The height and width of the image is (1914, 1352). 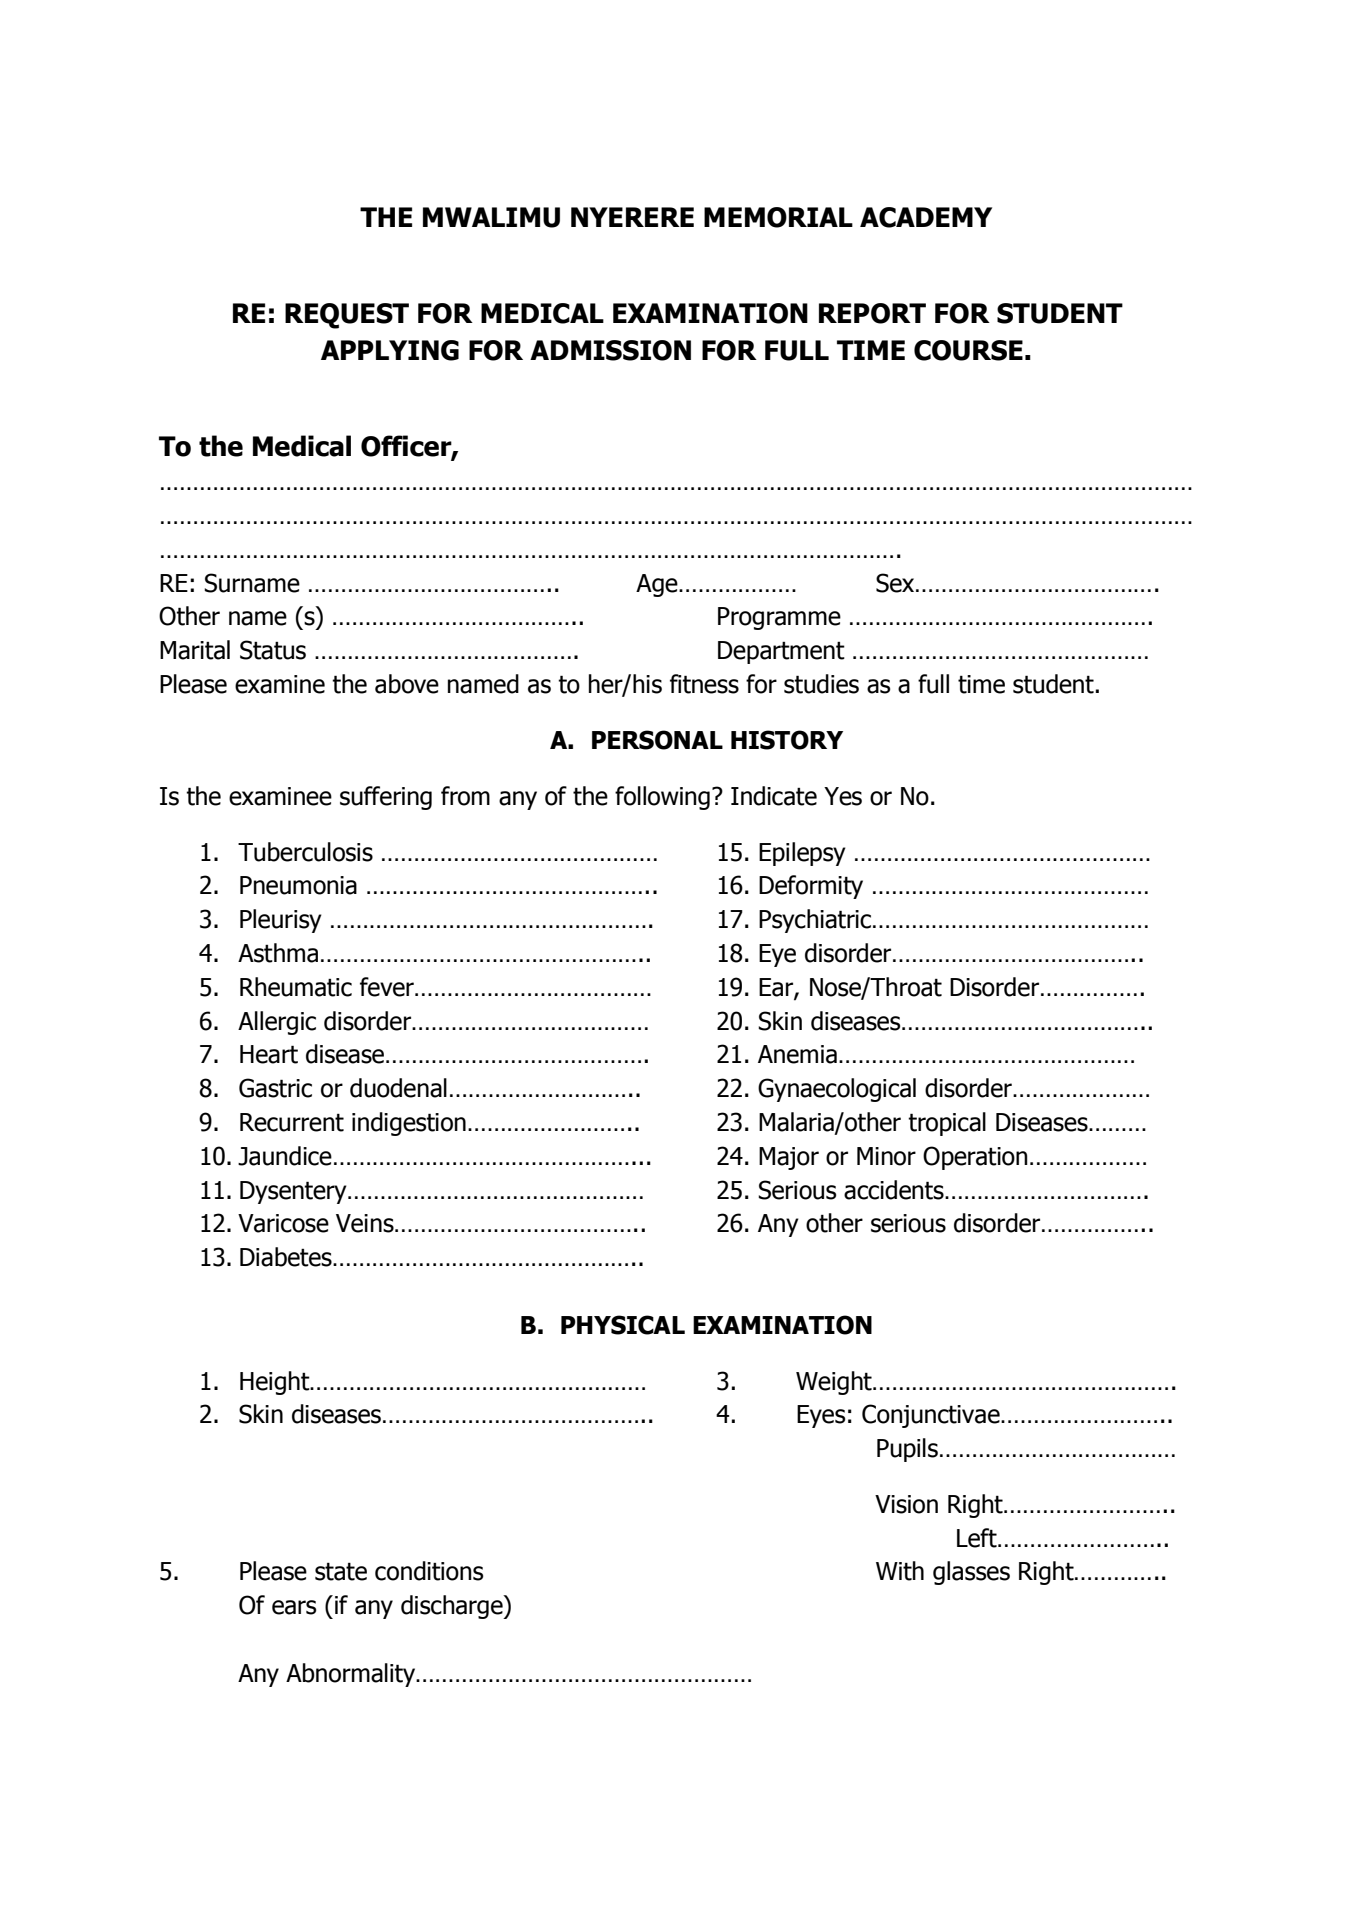 I want to click on REPORT, so click(x=872, y=313).
